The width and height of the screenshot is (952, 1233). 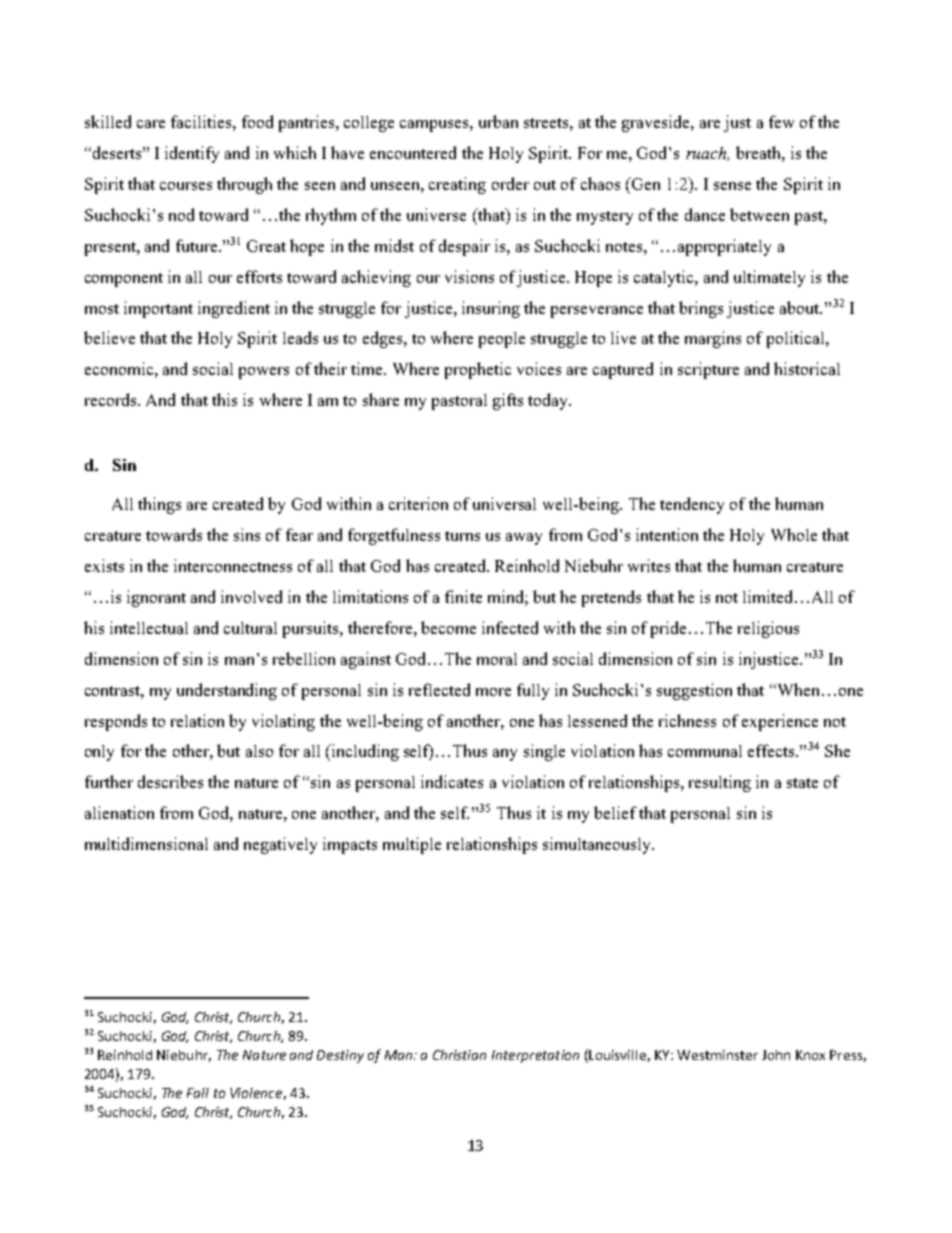 I want to click on urban, so click(x=498, y=121).
